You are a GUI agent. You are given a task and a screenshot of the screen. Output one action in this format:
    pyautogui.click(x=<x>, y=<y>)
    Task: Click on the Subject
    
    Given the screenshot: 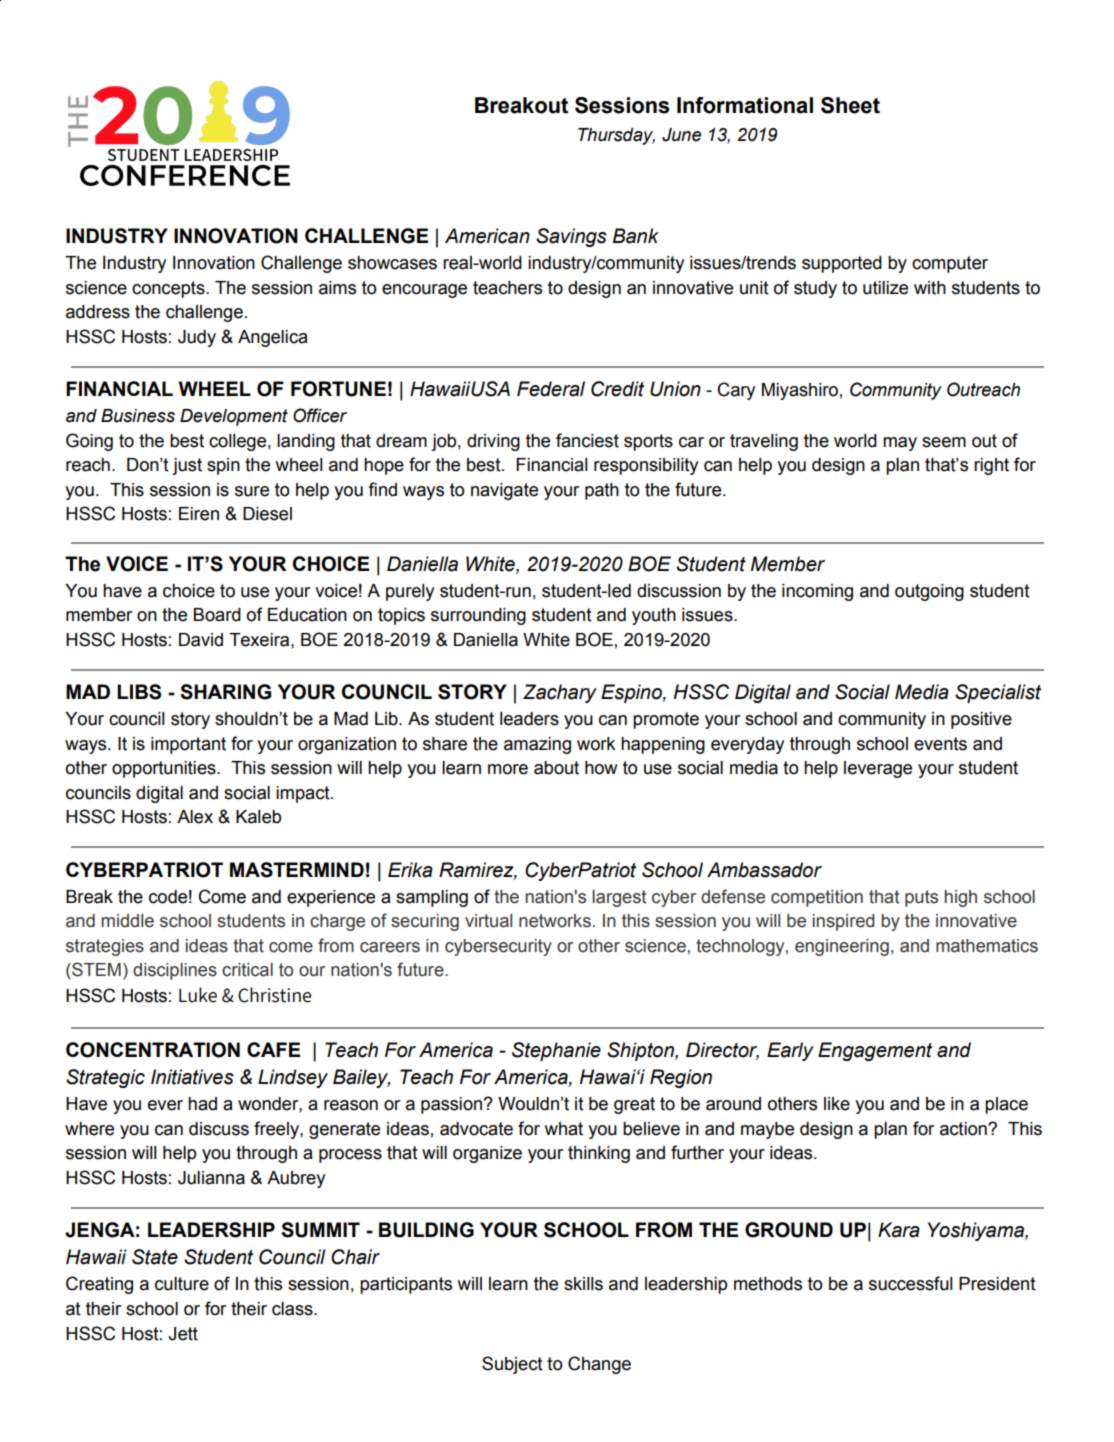 What is the action you would take?
    pyautogui.click(x=512, y=1365)
